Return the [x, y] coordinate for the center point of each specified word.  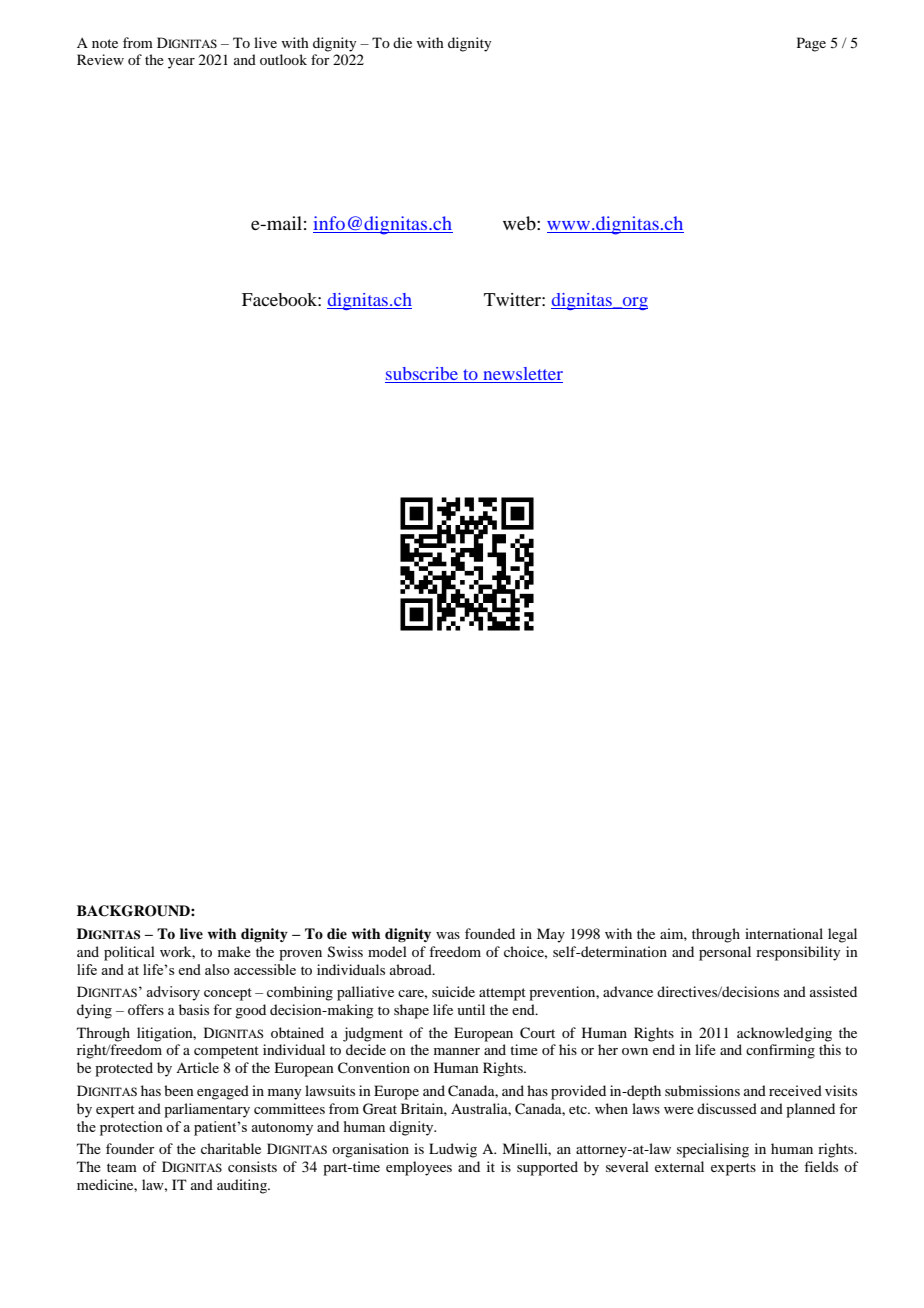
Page [811, 44]
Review [100, 59]
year [181, 63]
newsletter [522, 375]
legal [842, 935]
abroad [412, 969]
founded [490, 933]
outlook [283, 59]
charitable [231, 1148]
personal [725, 953]
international [784, 933]
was [448, 935]
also [217, 969]
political [129, 953]
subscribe [422, 375]
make [234, 951]
